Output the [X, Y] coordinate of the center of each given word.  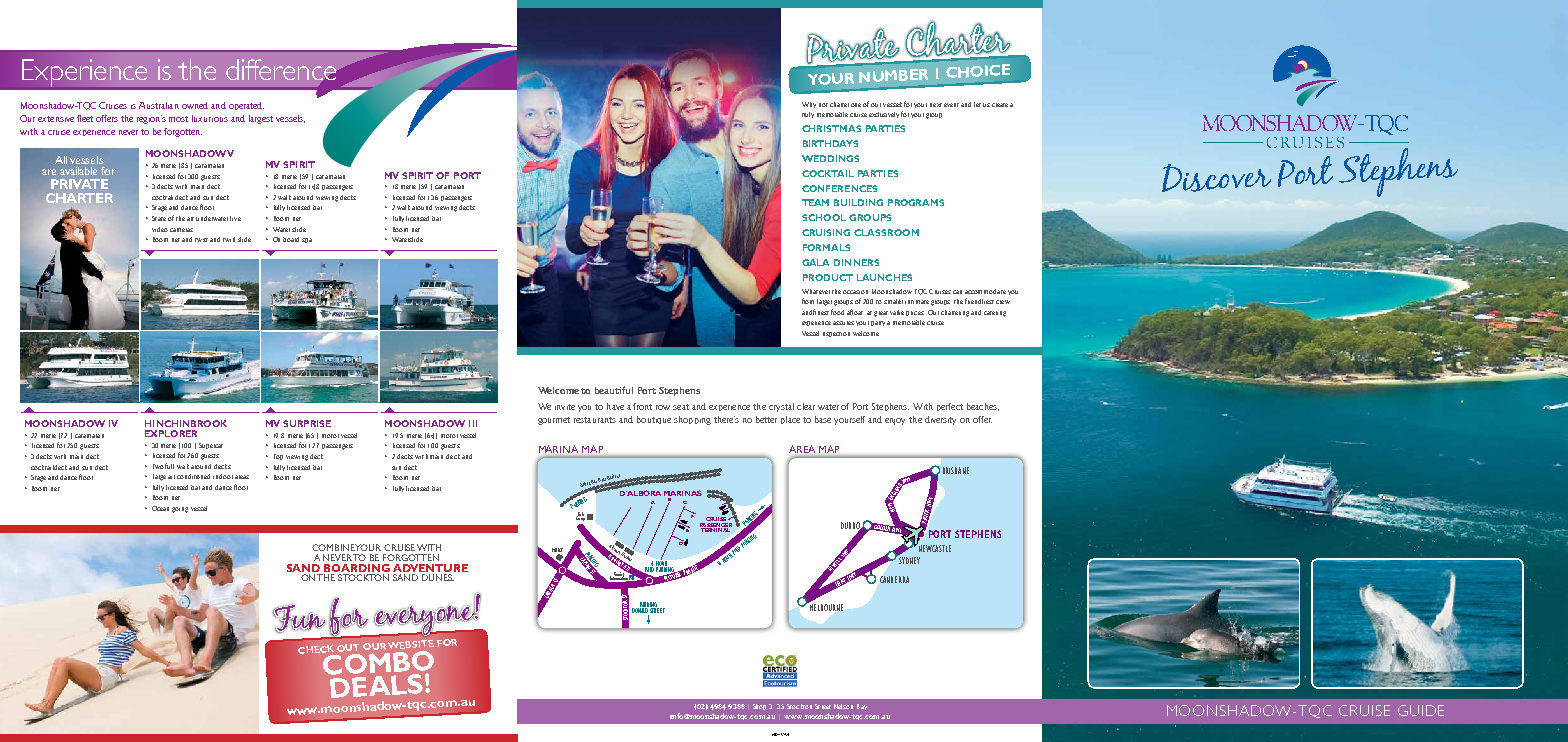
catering [995, 314]
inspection [836, 334]
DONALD [640, 611]
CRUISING [826, 232]
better [766, 419]
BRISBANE [956, 470]
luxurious [210, 118]
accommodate [985, 291]
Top [278, 457]
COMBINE [334, 547]
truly [808, 115]
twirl [229, 239]
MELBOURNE [825, 606]
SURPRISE [307, 423]
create [1000, 105]
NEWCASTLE [933, 547]
